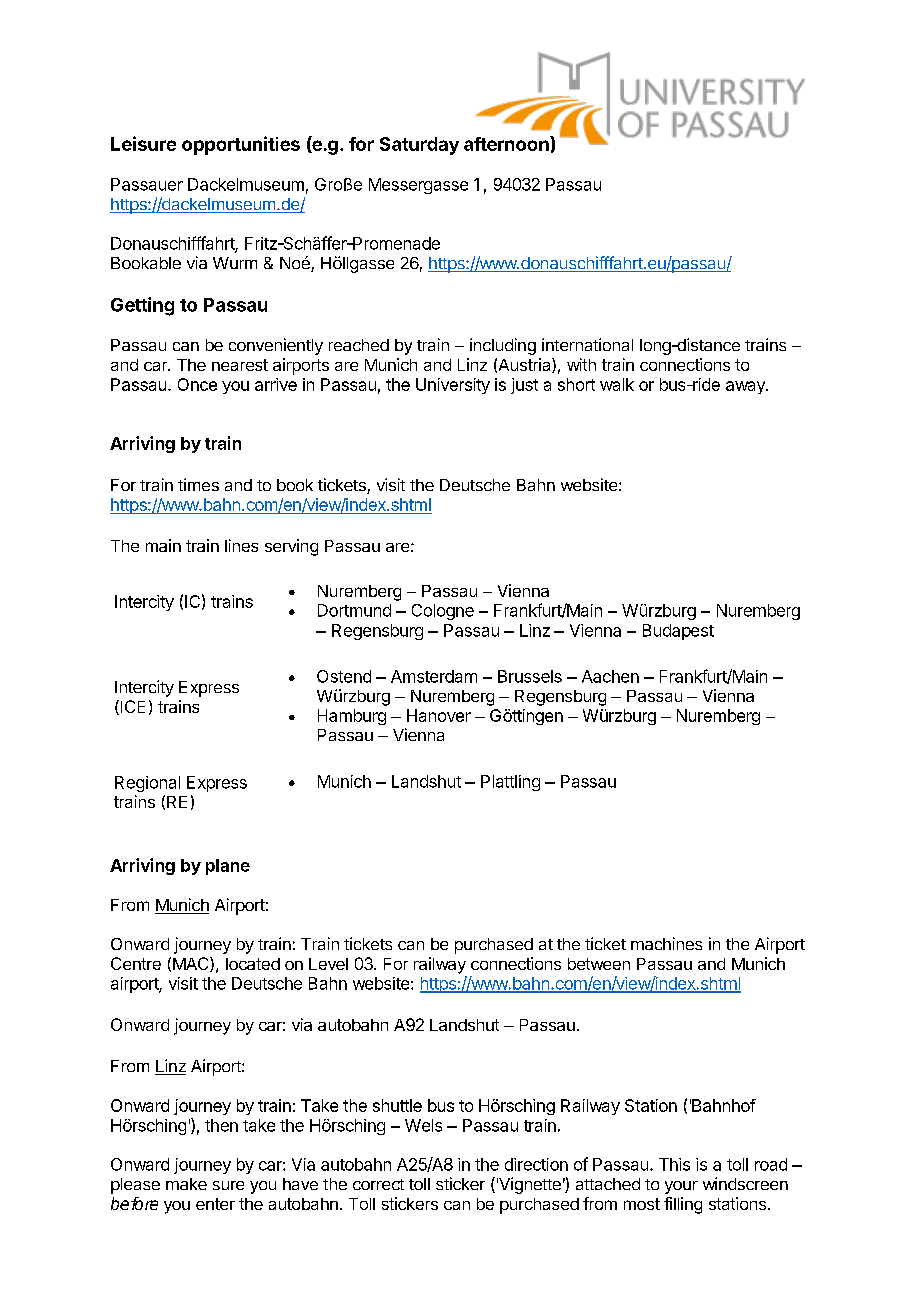  I want to click on make, so click(186, 1184).
